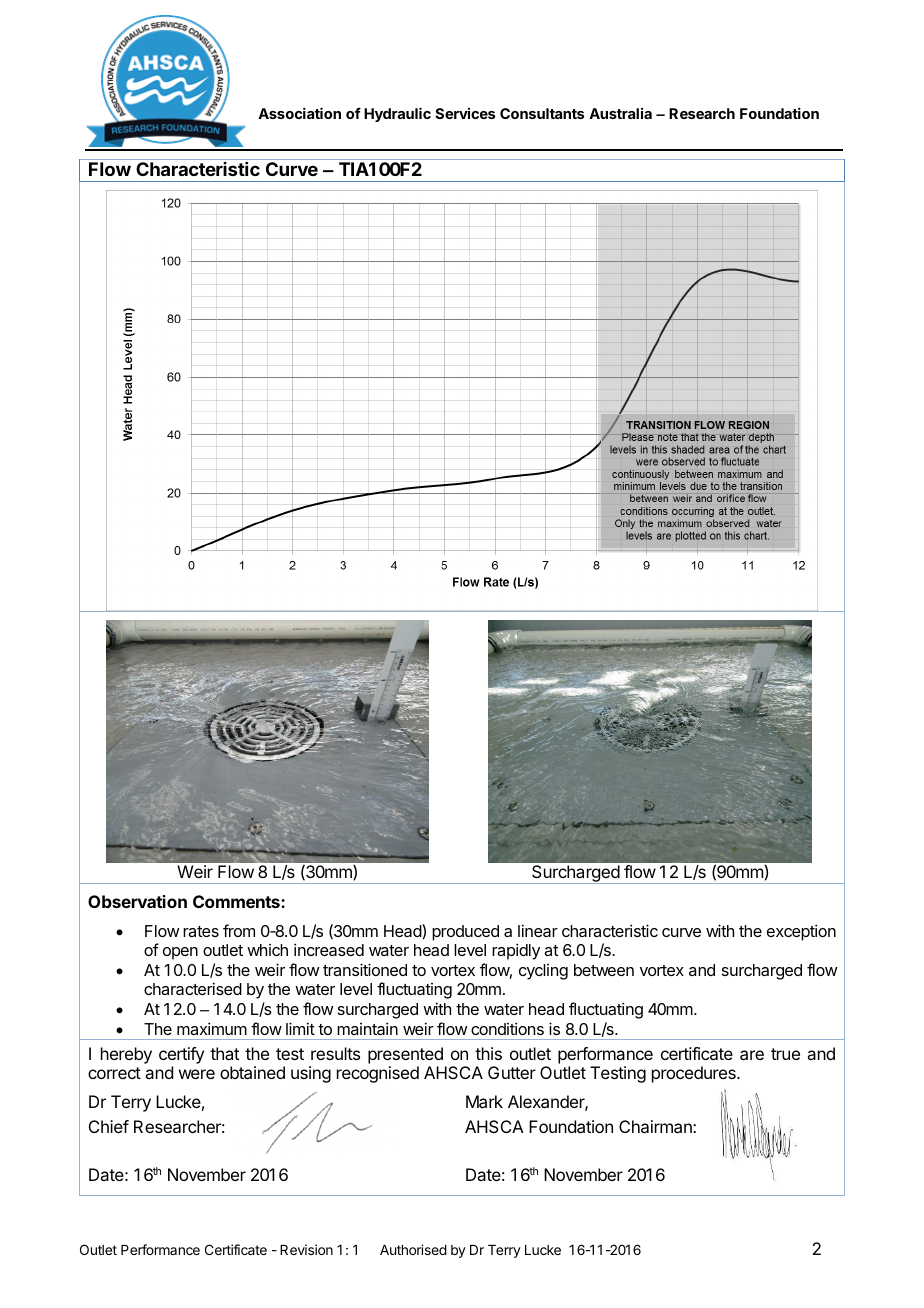  I want to click on Authorised, so click(413, 1249).
